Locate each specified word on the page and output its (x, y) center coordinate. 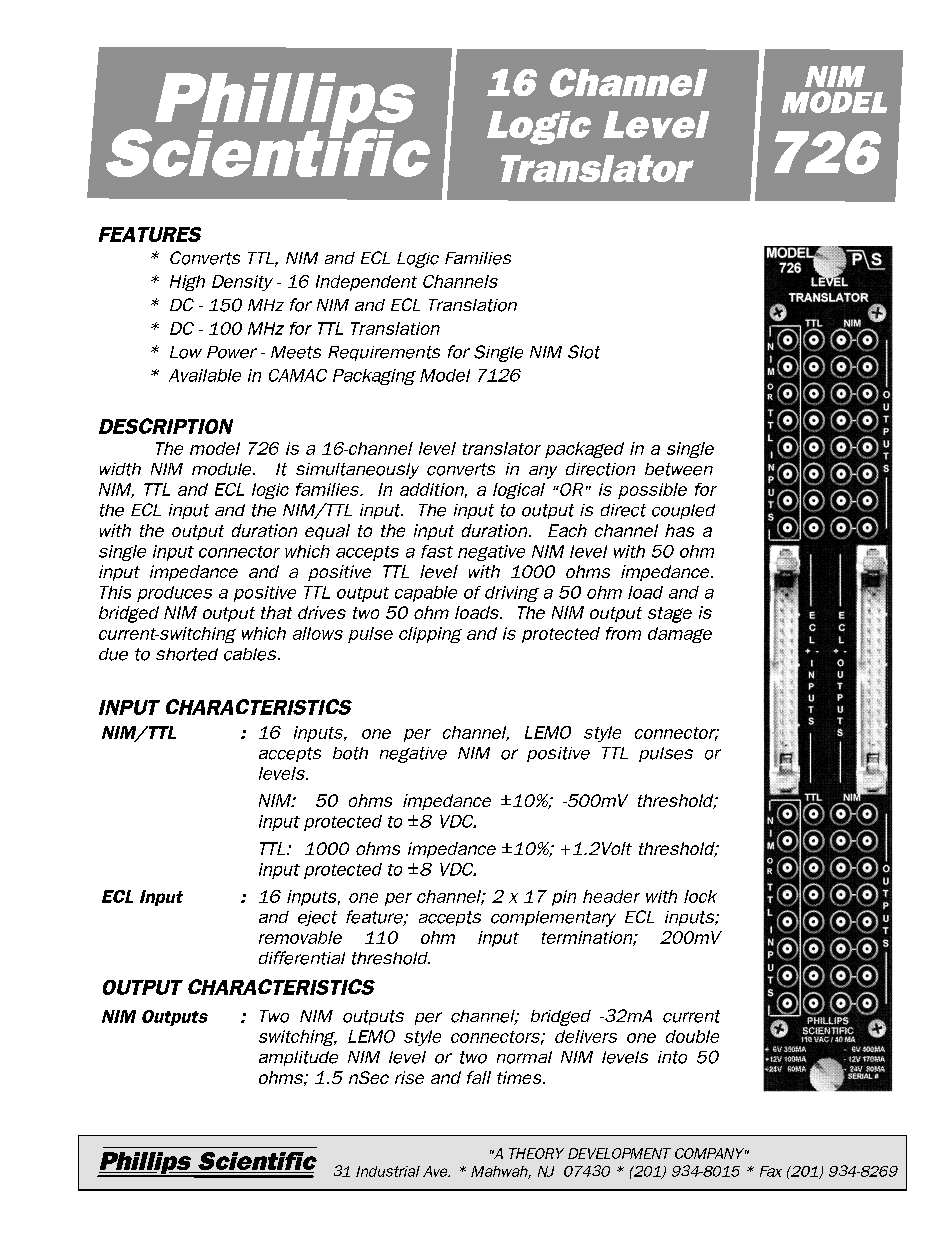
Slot (584, 352)
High (187, 283)
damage (680, 635)
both (350, 753)
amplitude (298, 1058)
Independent (366, 283)
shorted (187, 654)
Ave (436, 1171)
